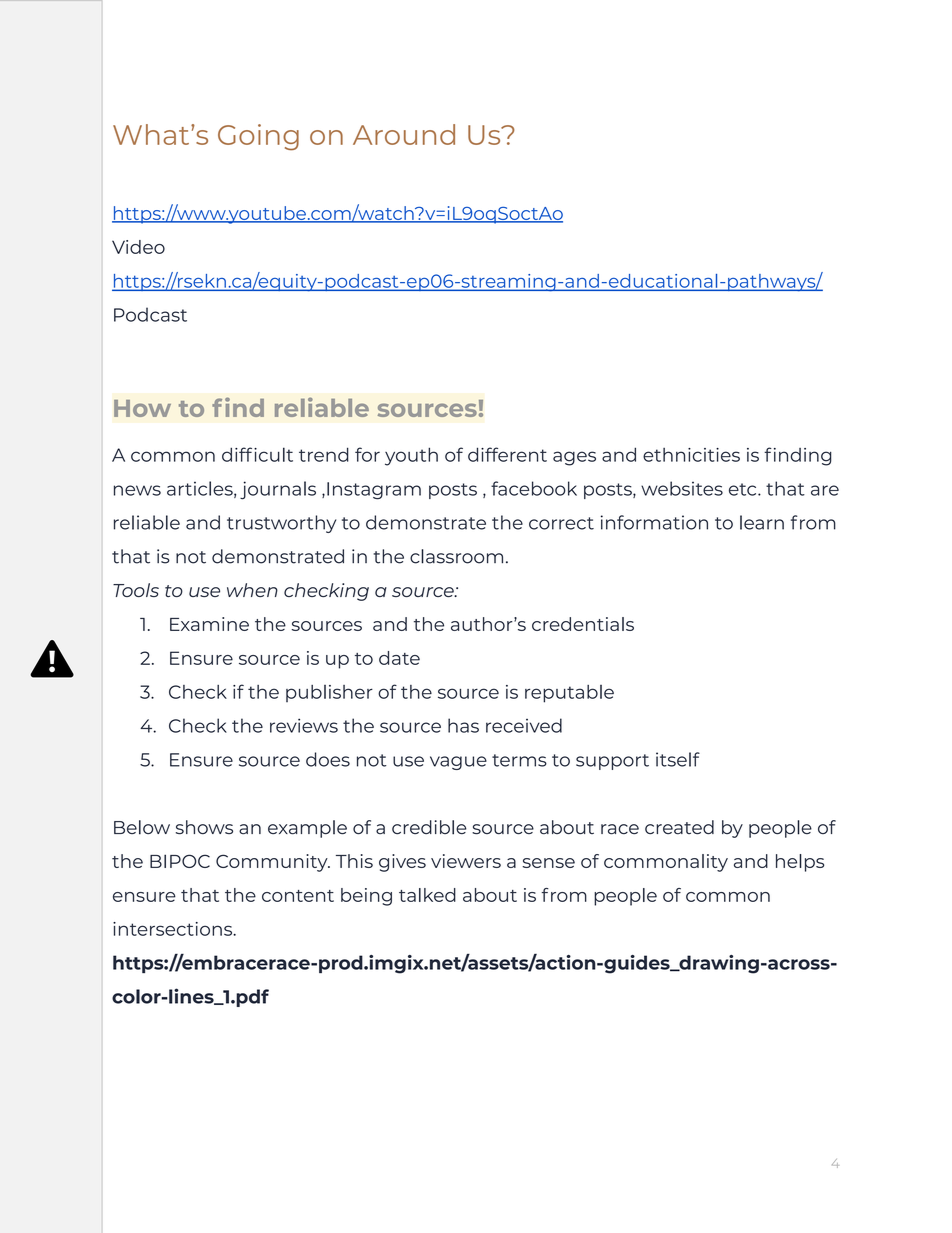 This screenshot has width=952, height=1233. Describe the element at coordinates (744, 489) in the screenshot. I see `etc` at that location.
